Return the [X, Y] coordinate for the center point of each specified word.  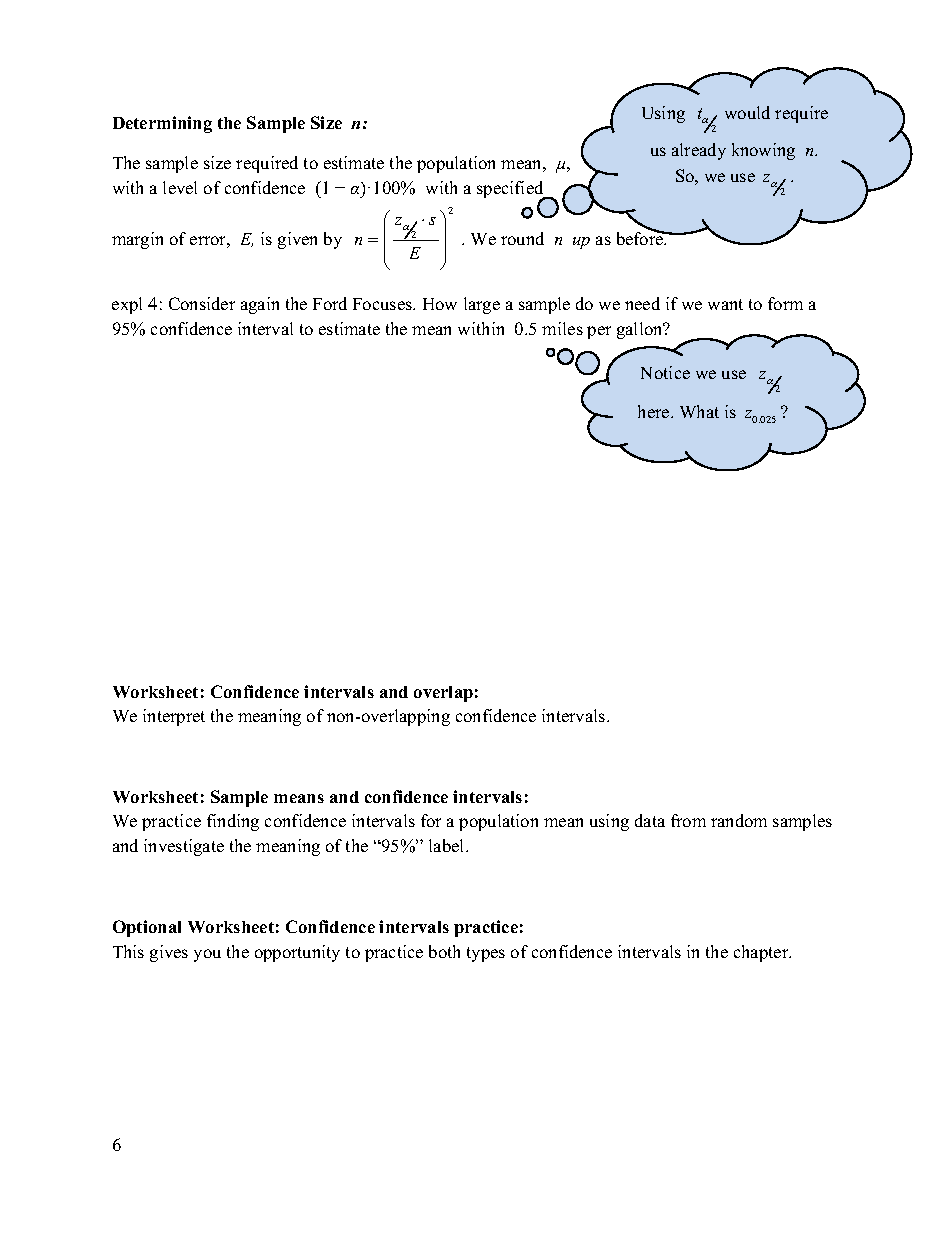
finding [233, 822]
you [207, 955]
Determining [162, 124]
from [688, 820]
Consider [202, 303]
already [699, 151]
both [444, 951]
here [655, 411]
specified [511, 191]
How [440, 304]
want [725, 304]
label [448, 845]
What [699, 411]
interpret [174, 717]
